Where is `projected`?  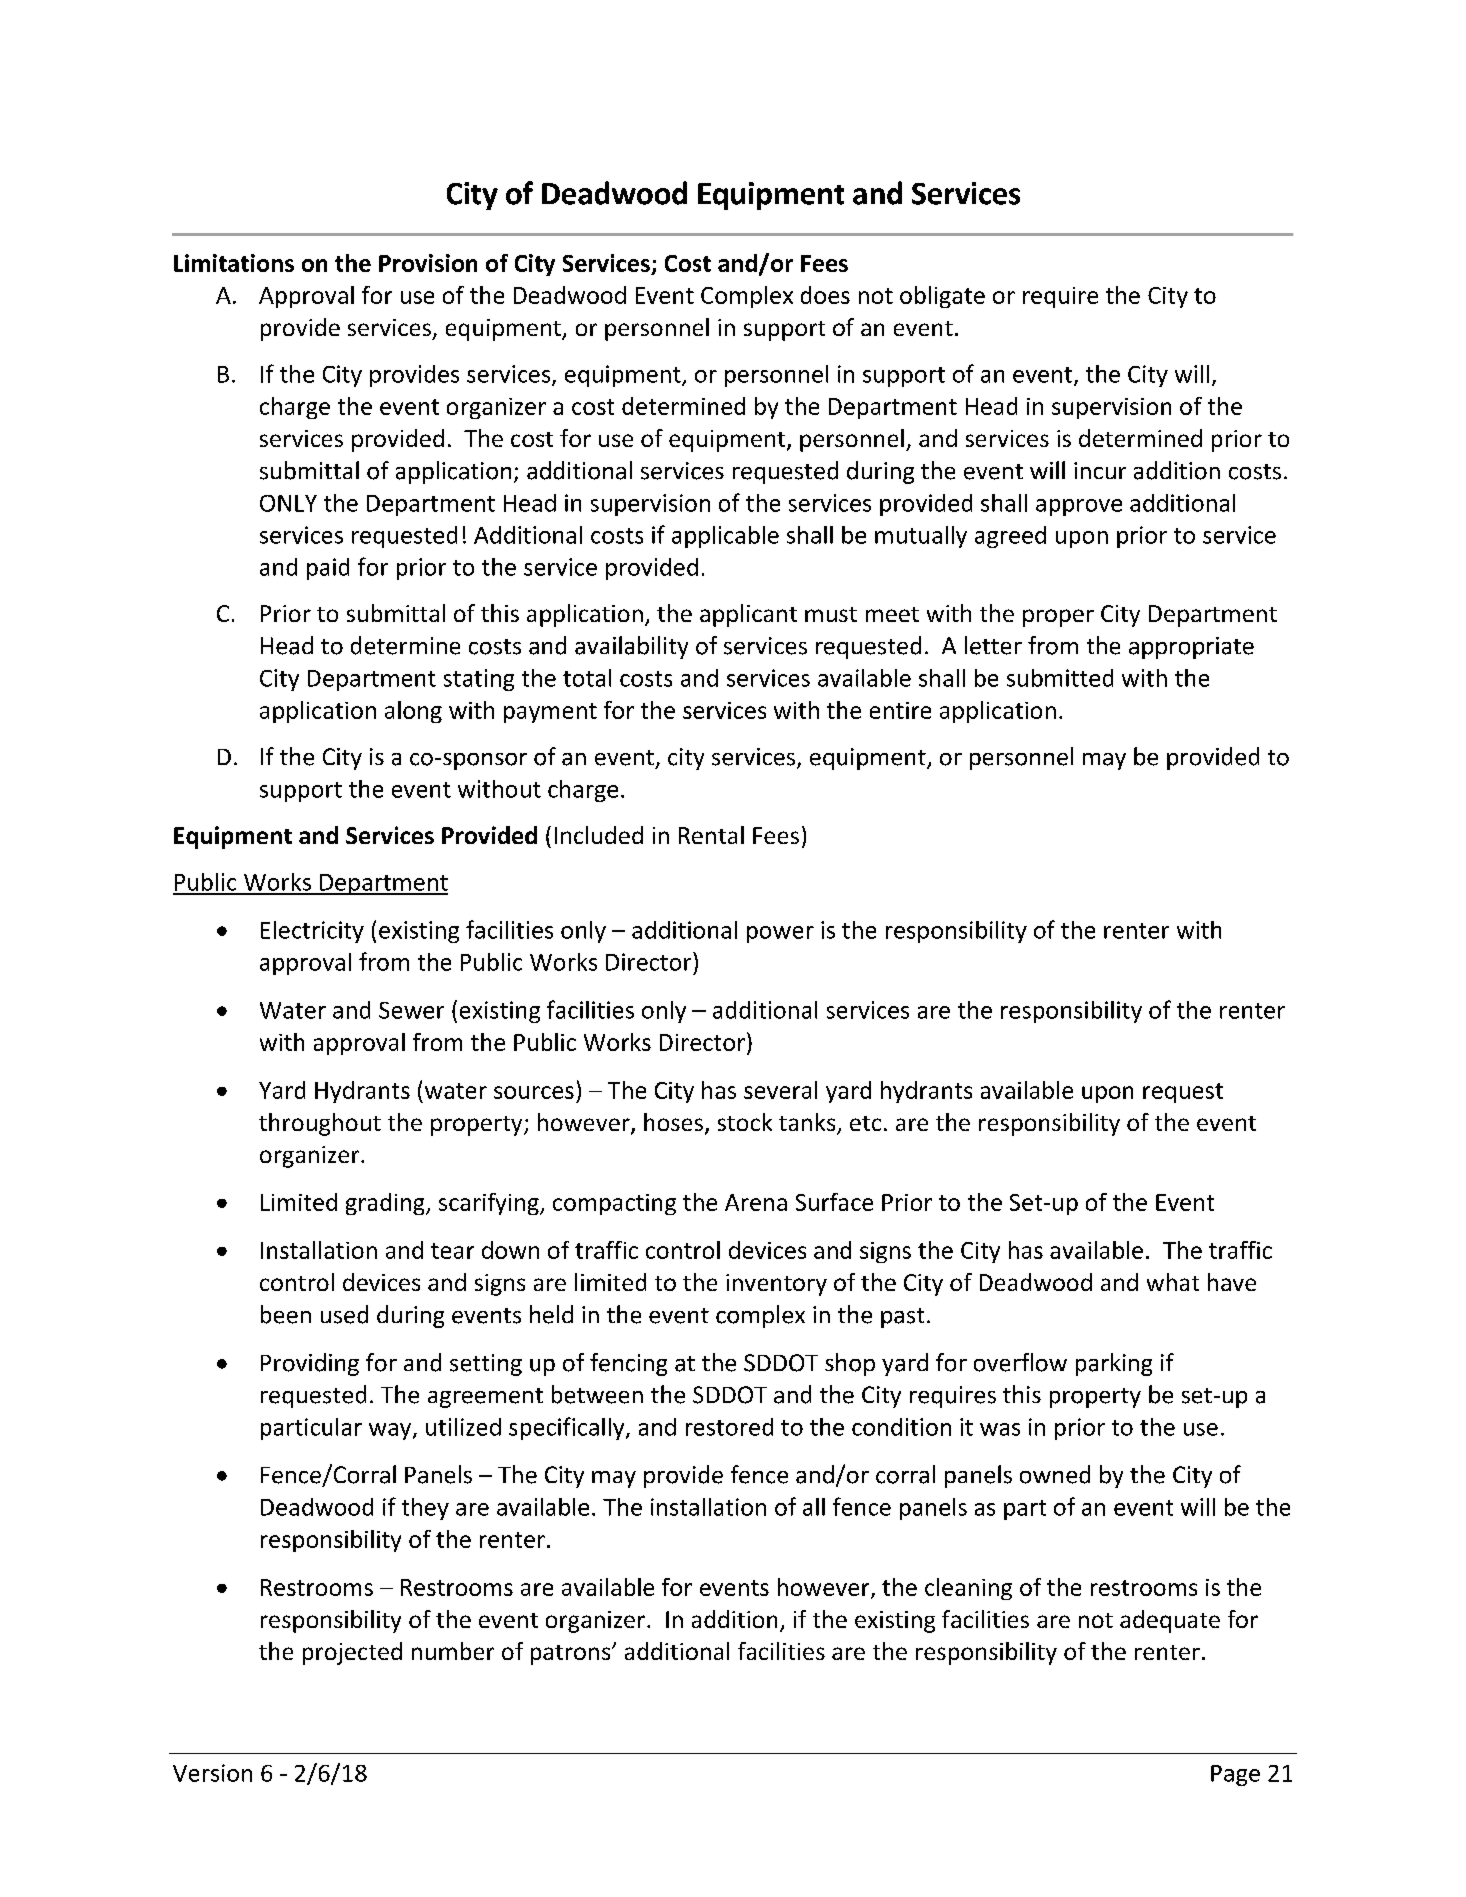 projected is located at coordinates (352, 1653).
